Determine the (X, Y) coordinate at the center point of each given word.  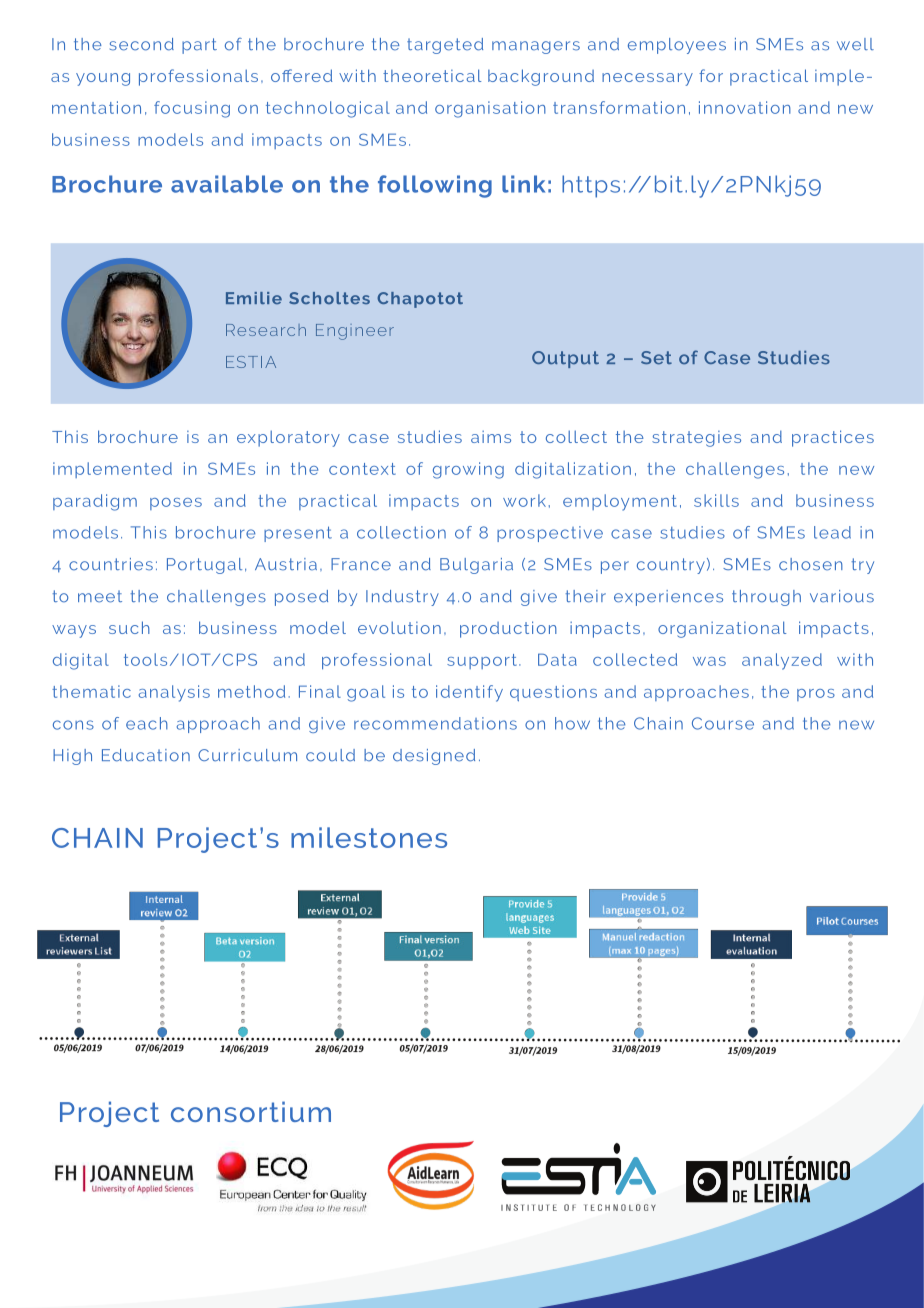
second (142, 44)
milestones (369, 837)
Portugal (204, 566)
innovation (745, 107)
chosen (811, 564)
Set (656, 358)
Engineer (355, 332)
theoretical (432, 75)
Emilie (254, 298)
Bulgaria (476, 566)
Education (146, 755)
